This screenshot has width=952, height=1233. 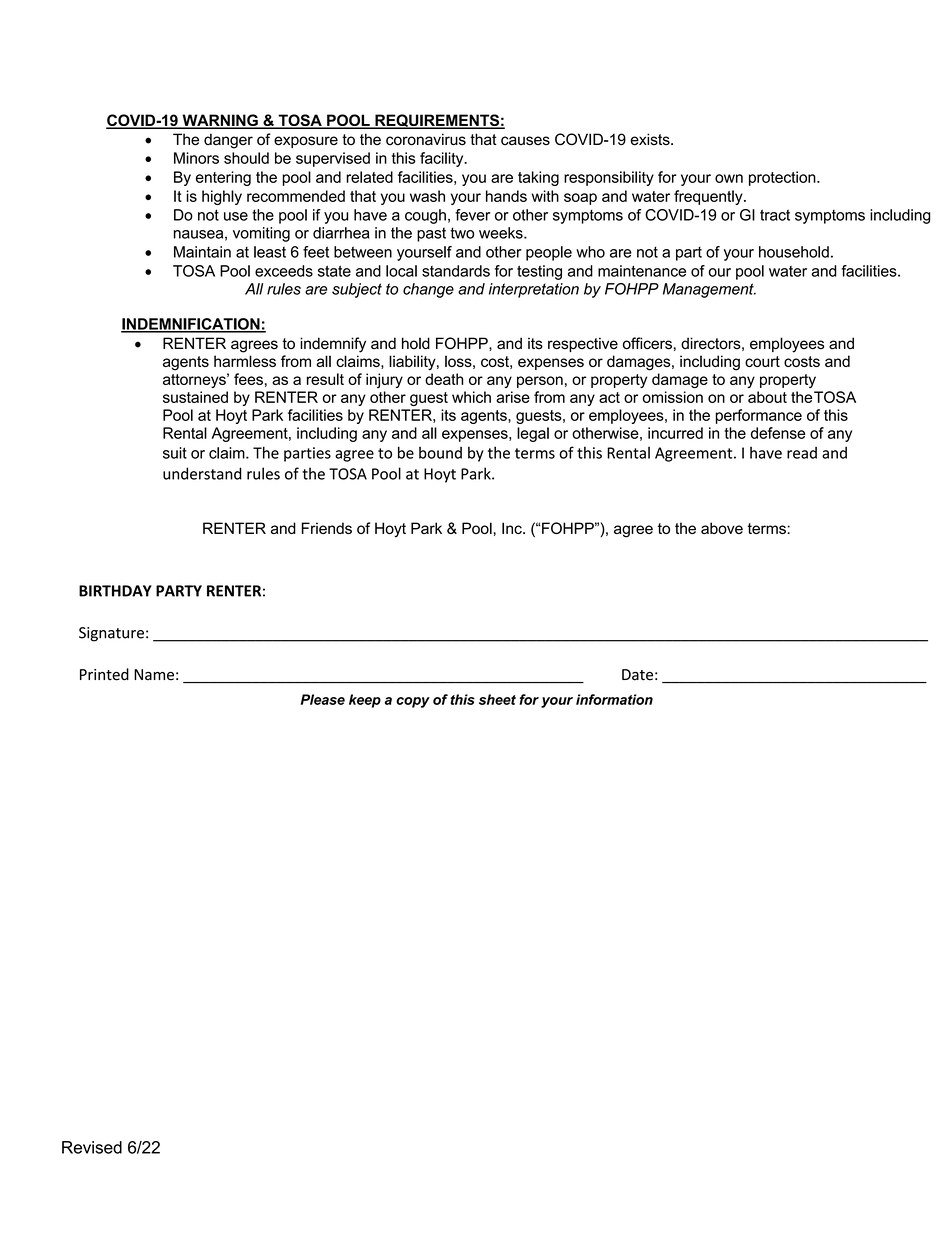 I want to click on Printed, so click(x=104, y=674).
